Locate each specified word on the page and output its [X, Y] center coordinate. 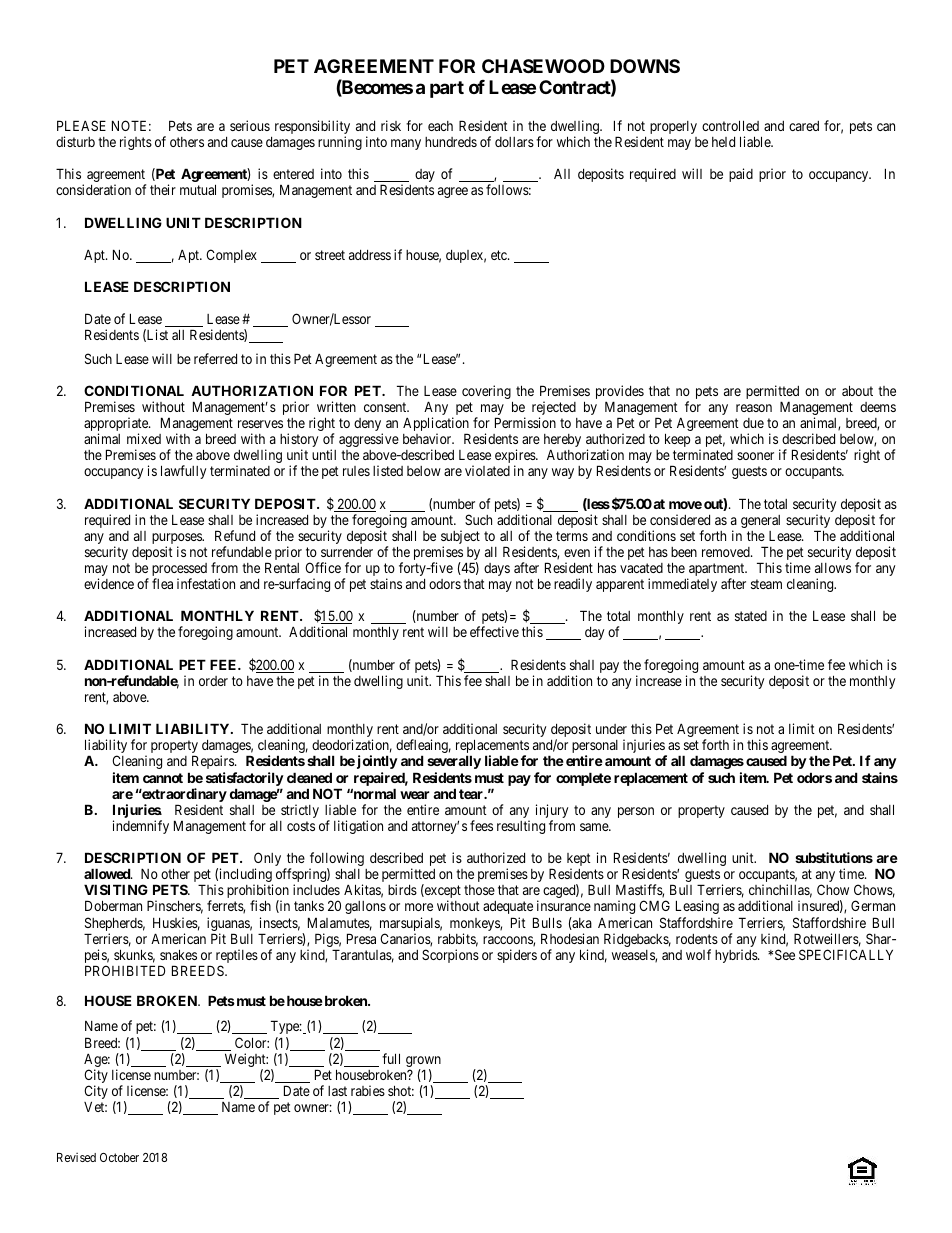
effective [494, 631]
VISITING [116, 889]
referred [215, 358]
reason [754, 408]
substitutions [834, 857]
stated [751, 616]
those [479, 890]
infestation [206, 583]
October [119, 1157]
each [440, 126]
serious [250, 125]
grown [423, 1063]
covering [487, 393]
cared [804, 126]
